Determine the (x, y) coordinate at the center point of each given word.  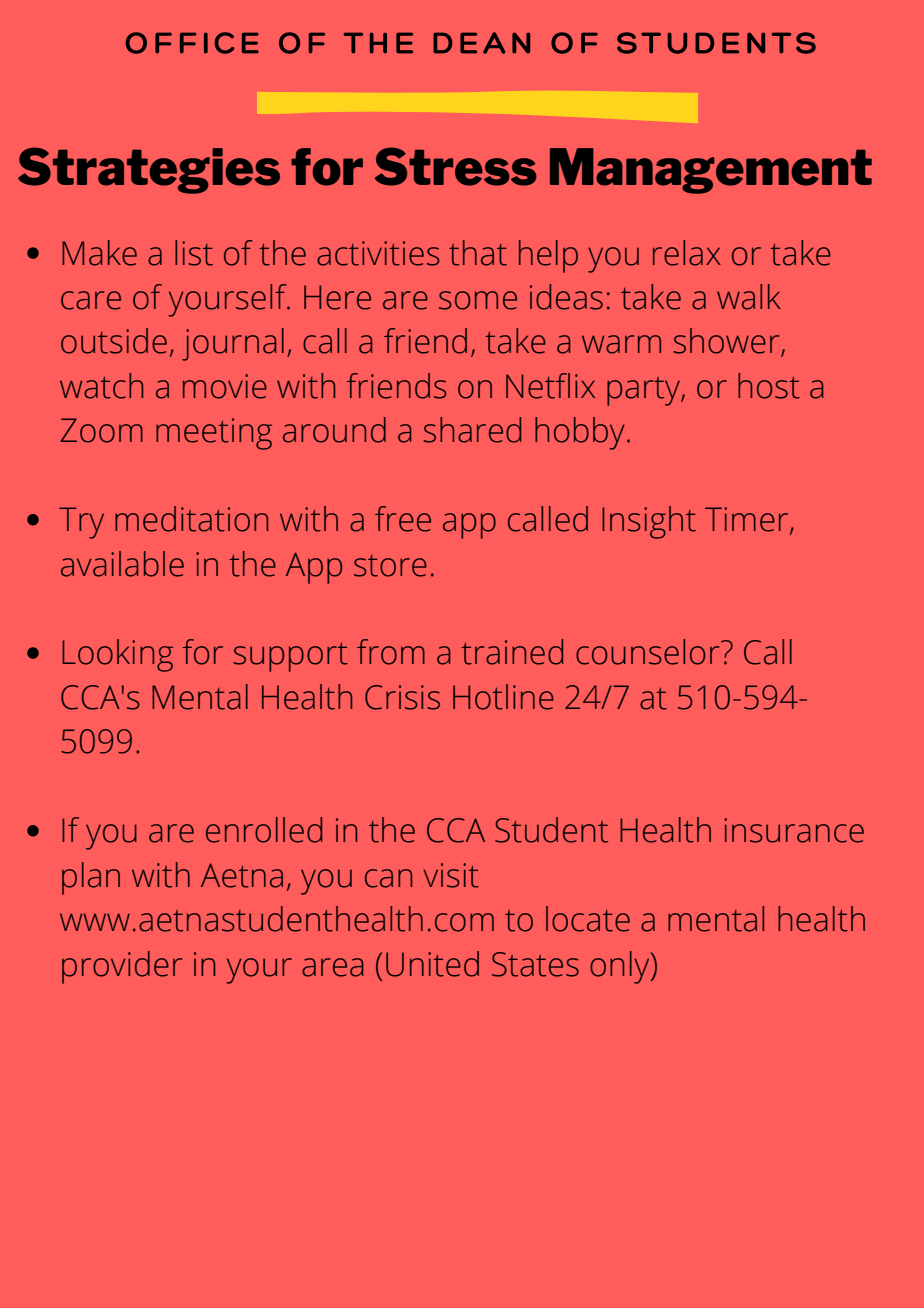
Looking (117, 655)
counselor (649, 652)
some (478, 300)
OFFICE (192, 43)
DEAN (481, 43)
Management (711, 171)
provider (122, 967)
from (391, 652)
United (432, 964)
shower (727, 342)
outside (114, 341)
